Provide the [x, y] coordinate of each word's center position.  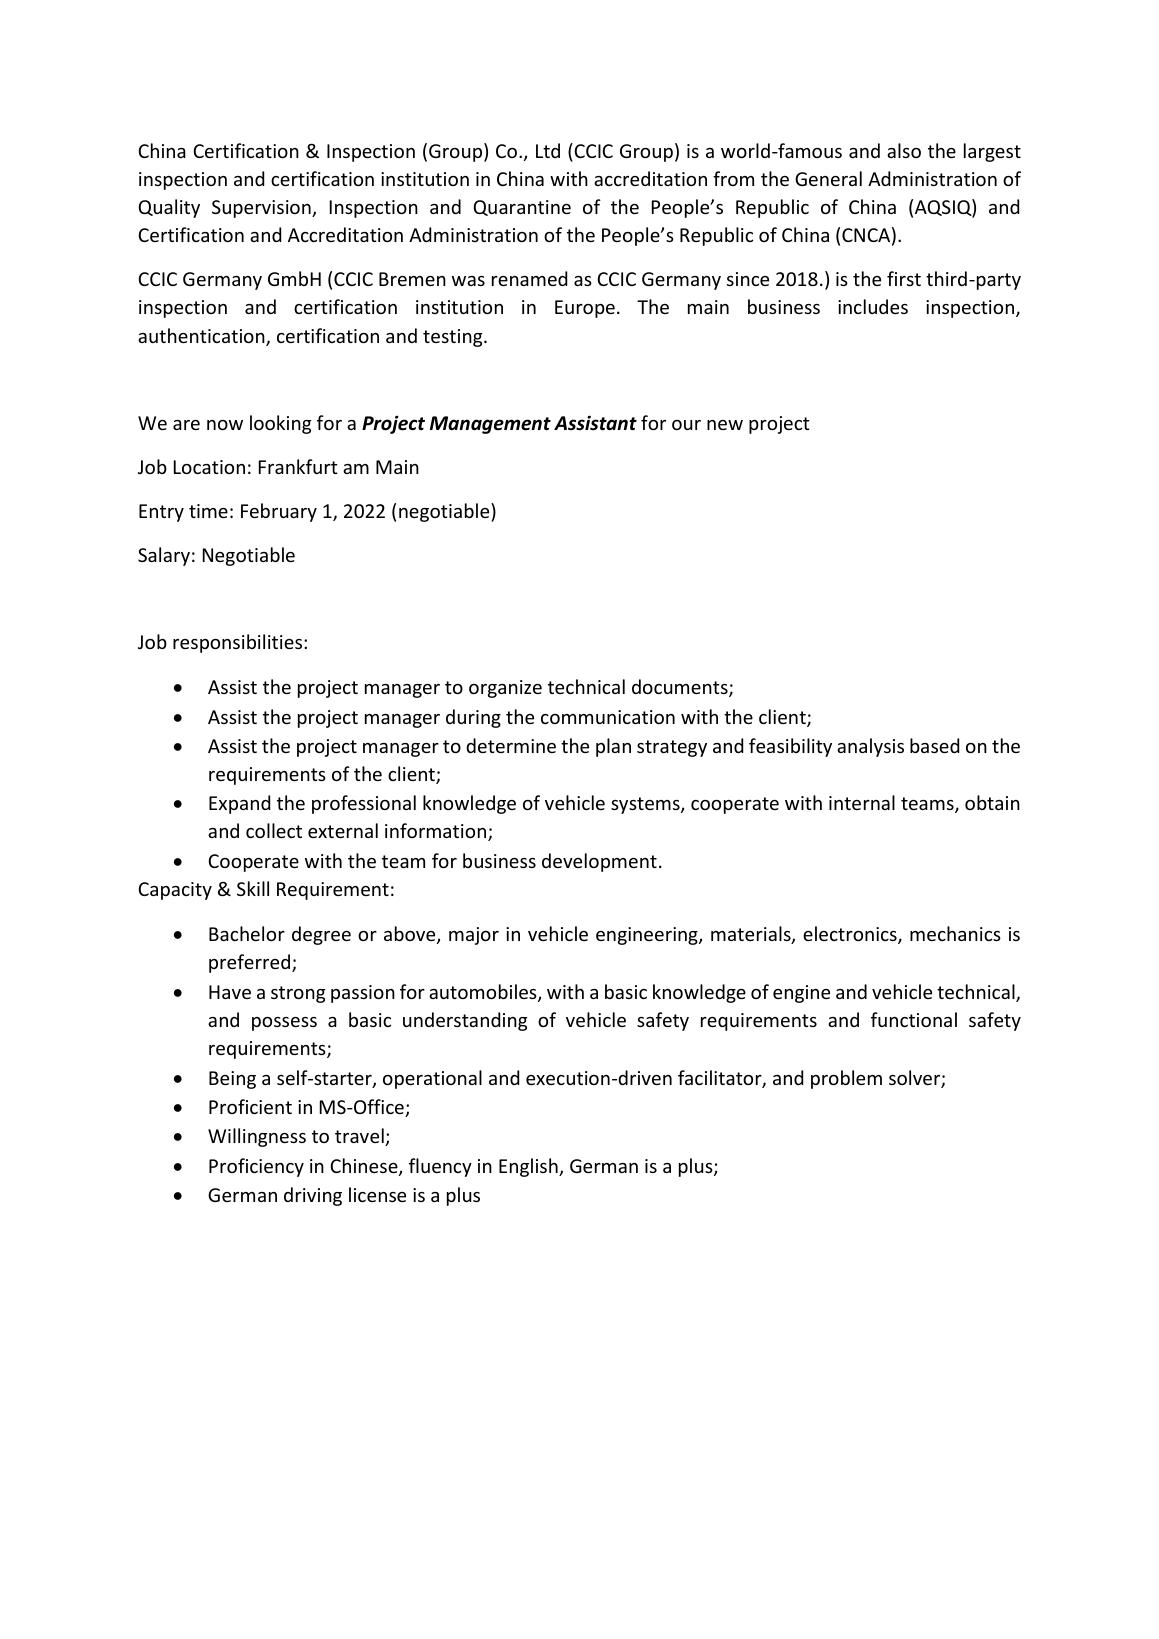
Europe [585, 309]
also [904, 150]
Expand [239, 804]
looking [280, 424]
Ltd [548, 150]
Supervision [262, 209]
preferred [251, 963]
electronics [851, 935]
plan [613, 747]
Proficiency [256, 1167]
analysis [870, 747]
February [279, 512]
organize [505, 689]
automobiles [484, 993]
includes [873, 306]
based [934, 745]
